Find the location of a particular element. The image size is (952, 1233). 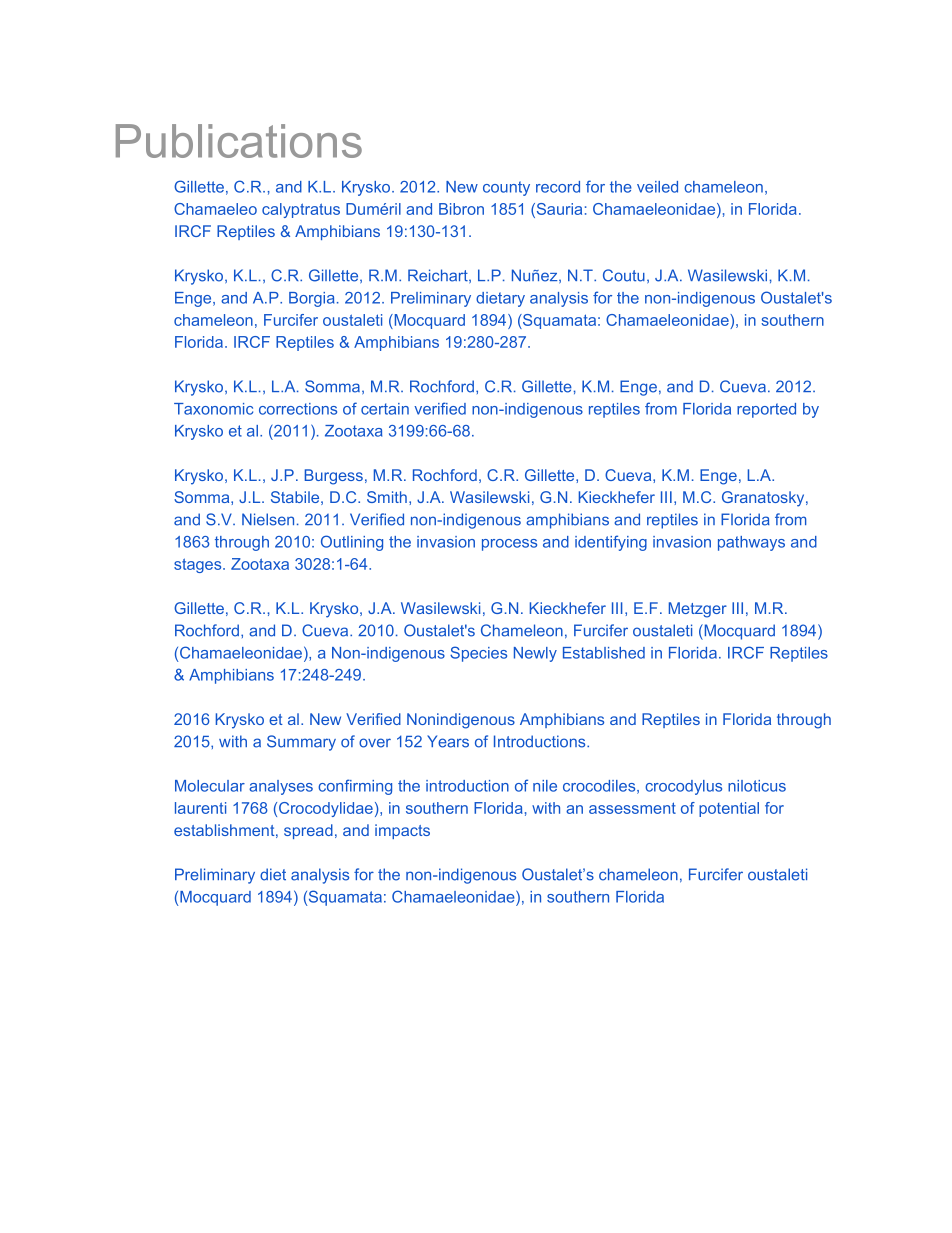

veiled is located at coordinates (657, 187).
